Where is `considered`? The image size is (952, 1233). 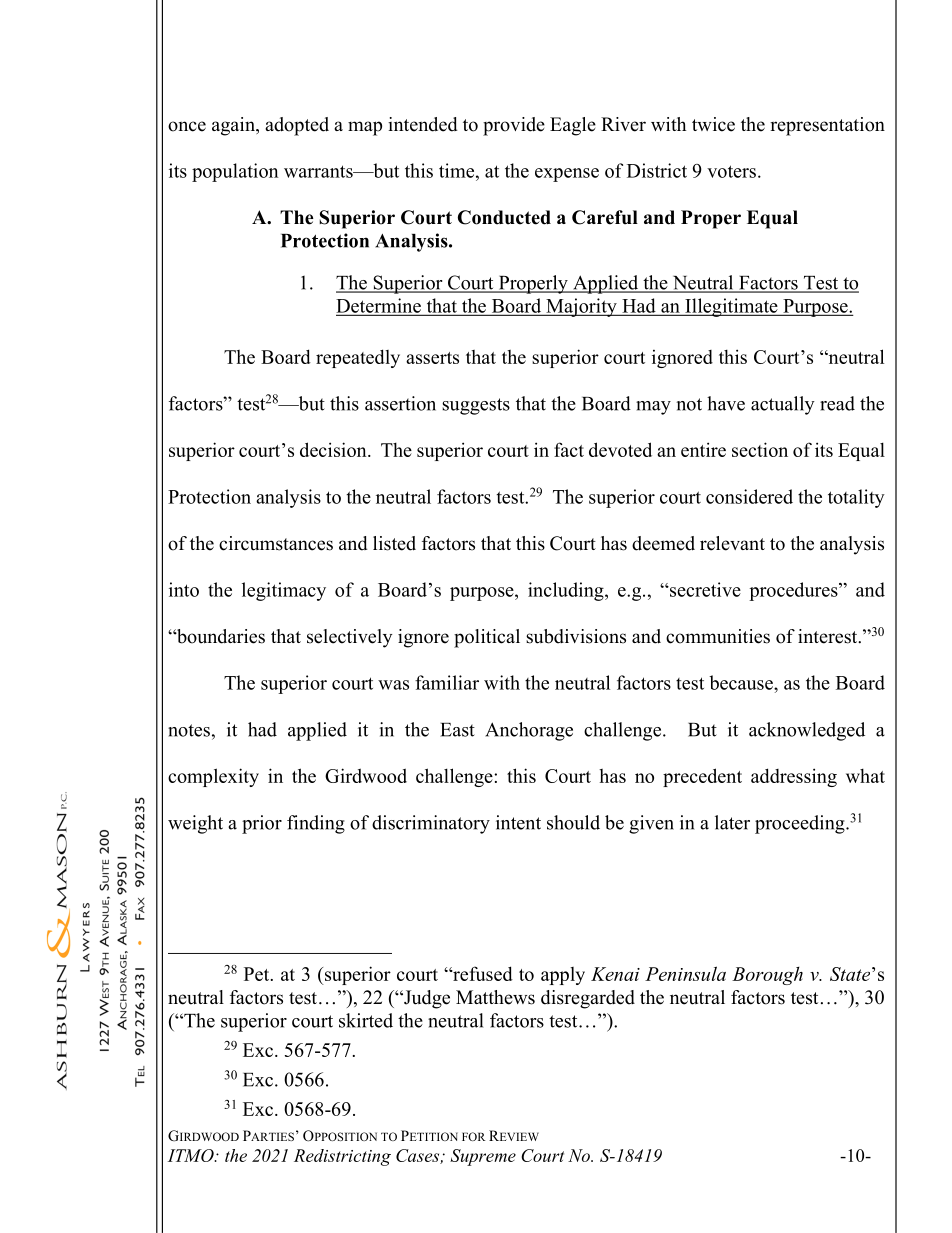
considered is located at coordinates (749, 496).
